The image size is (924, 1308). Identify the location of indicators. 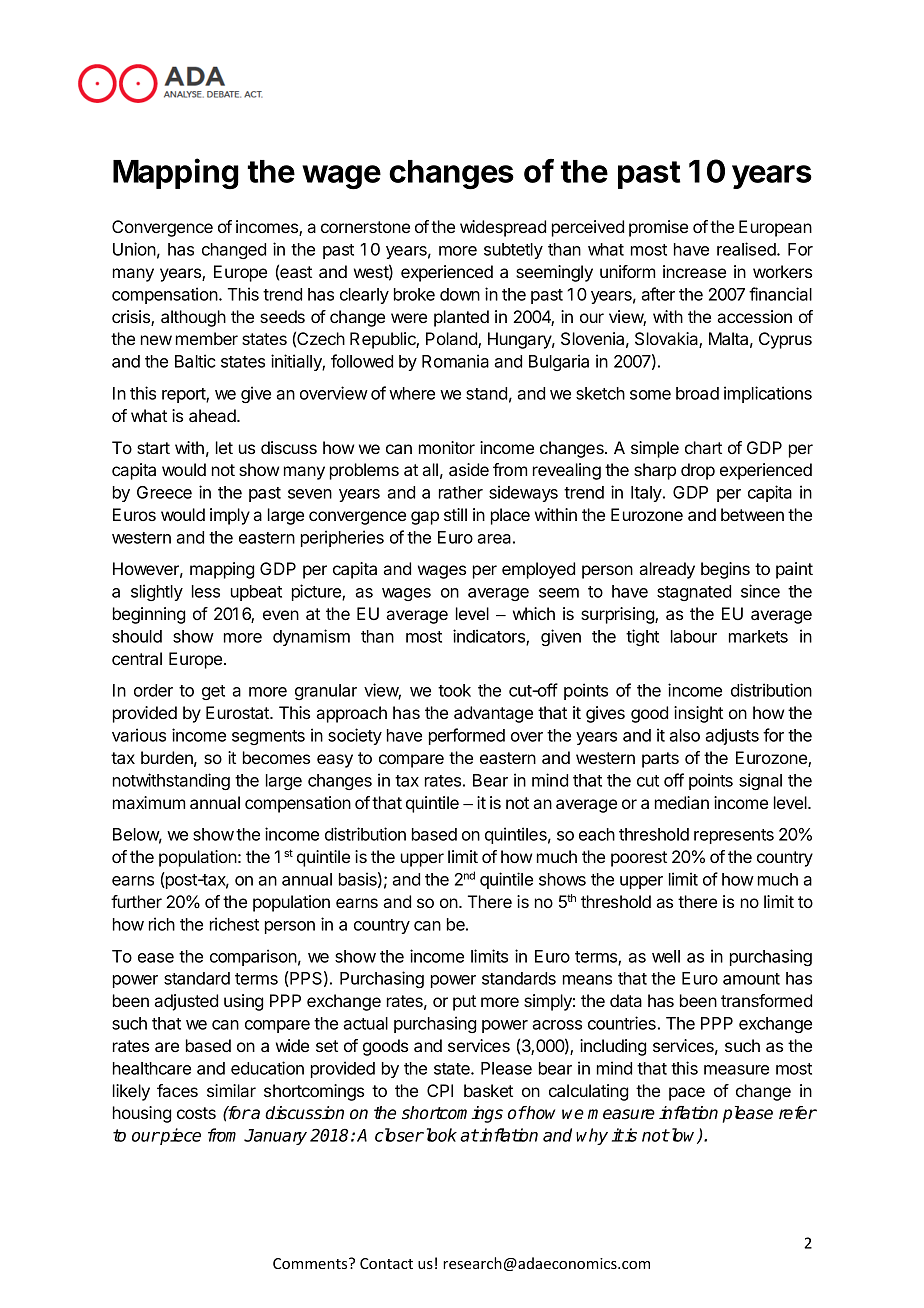
(490, 637).
